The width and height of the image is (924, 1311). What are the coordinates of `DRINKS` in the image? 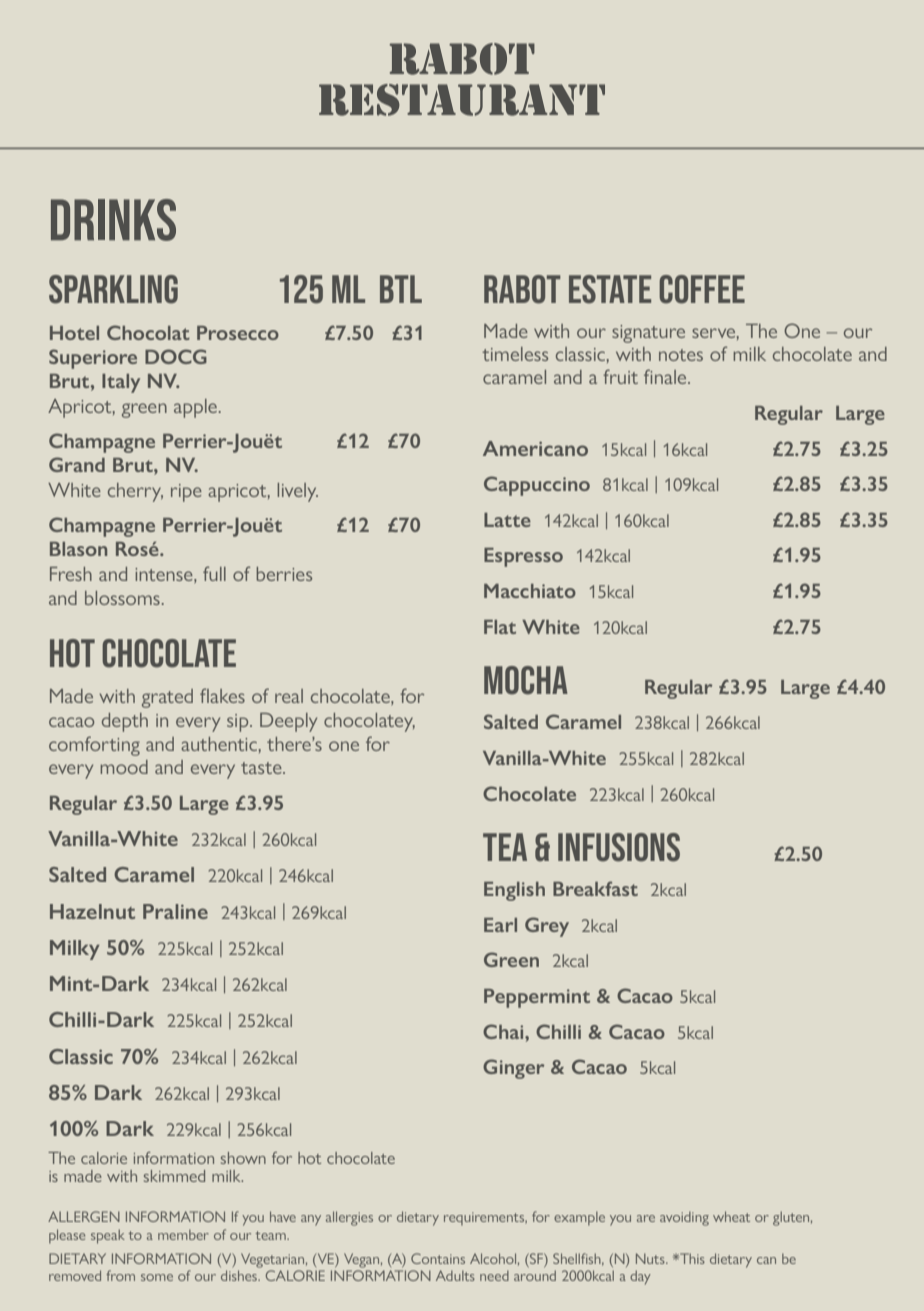 It's located at (113, 220).
